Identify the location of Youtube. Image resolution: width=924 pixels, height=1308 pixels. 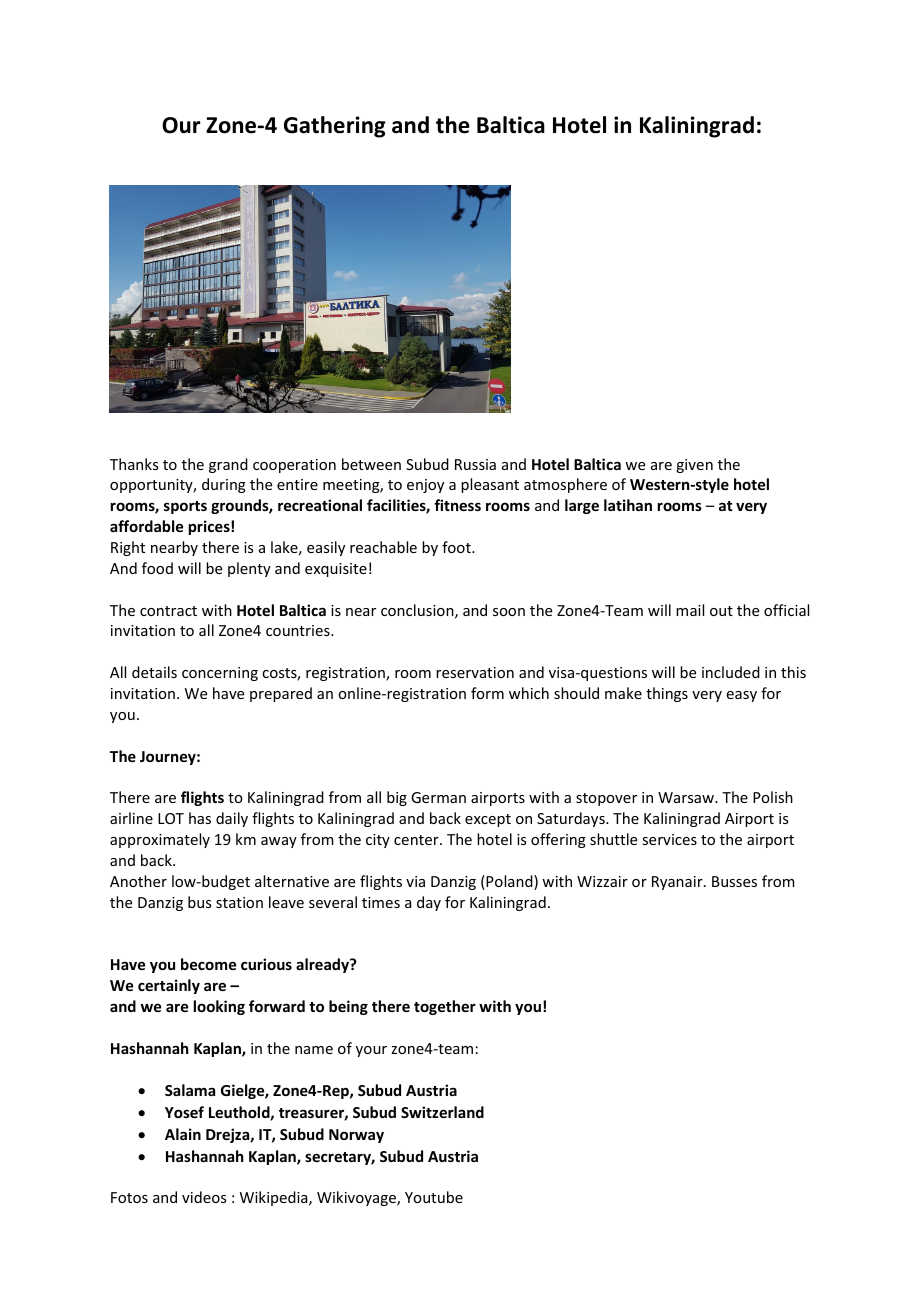
(434, 1197).
